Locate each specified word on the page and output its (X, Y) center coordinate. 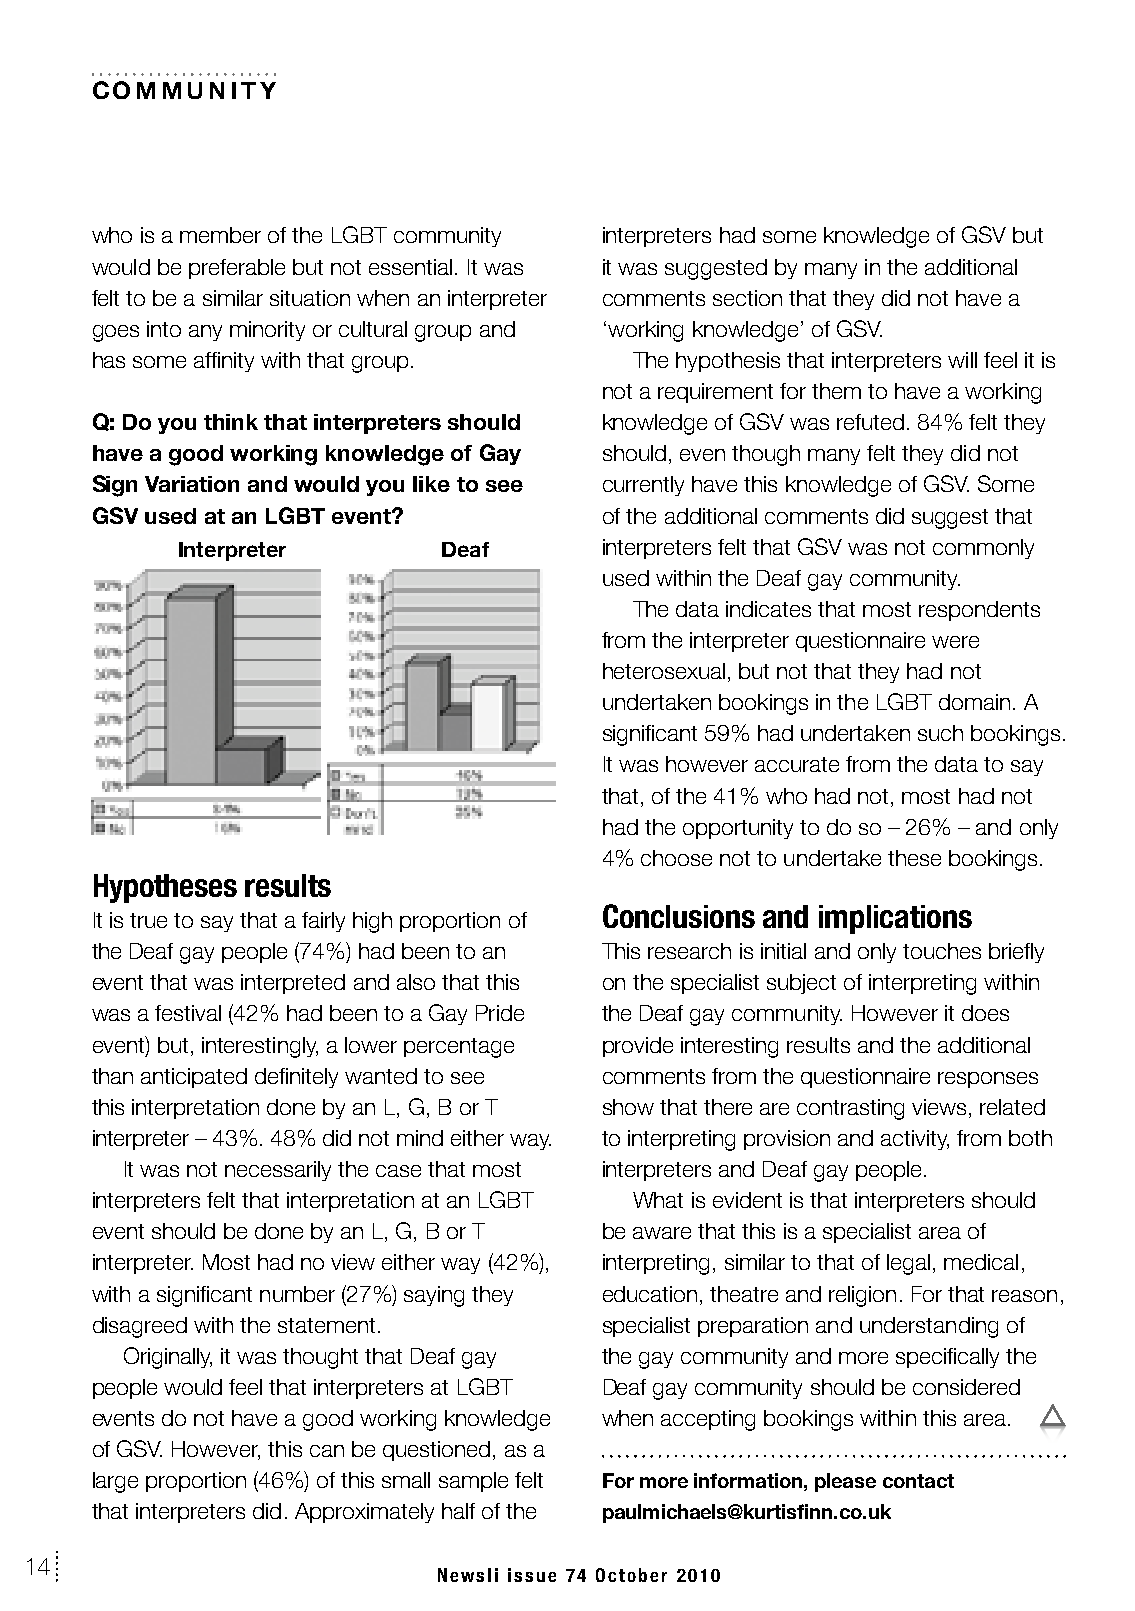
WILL (962, 360)
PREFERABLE (237, 269)
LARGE (115, 1482)
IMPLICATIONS (895, 919)
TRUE (148, 920)
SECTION (747, 298)
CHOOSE (676, 858)
